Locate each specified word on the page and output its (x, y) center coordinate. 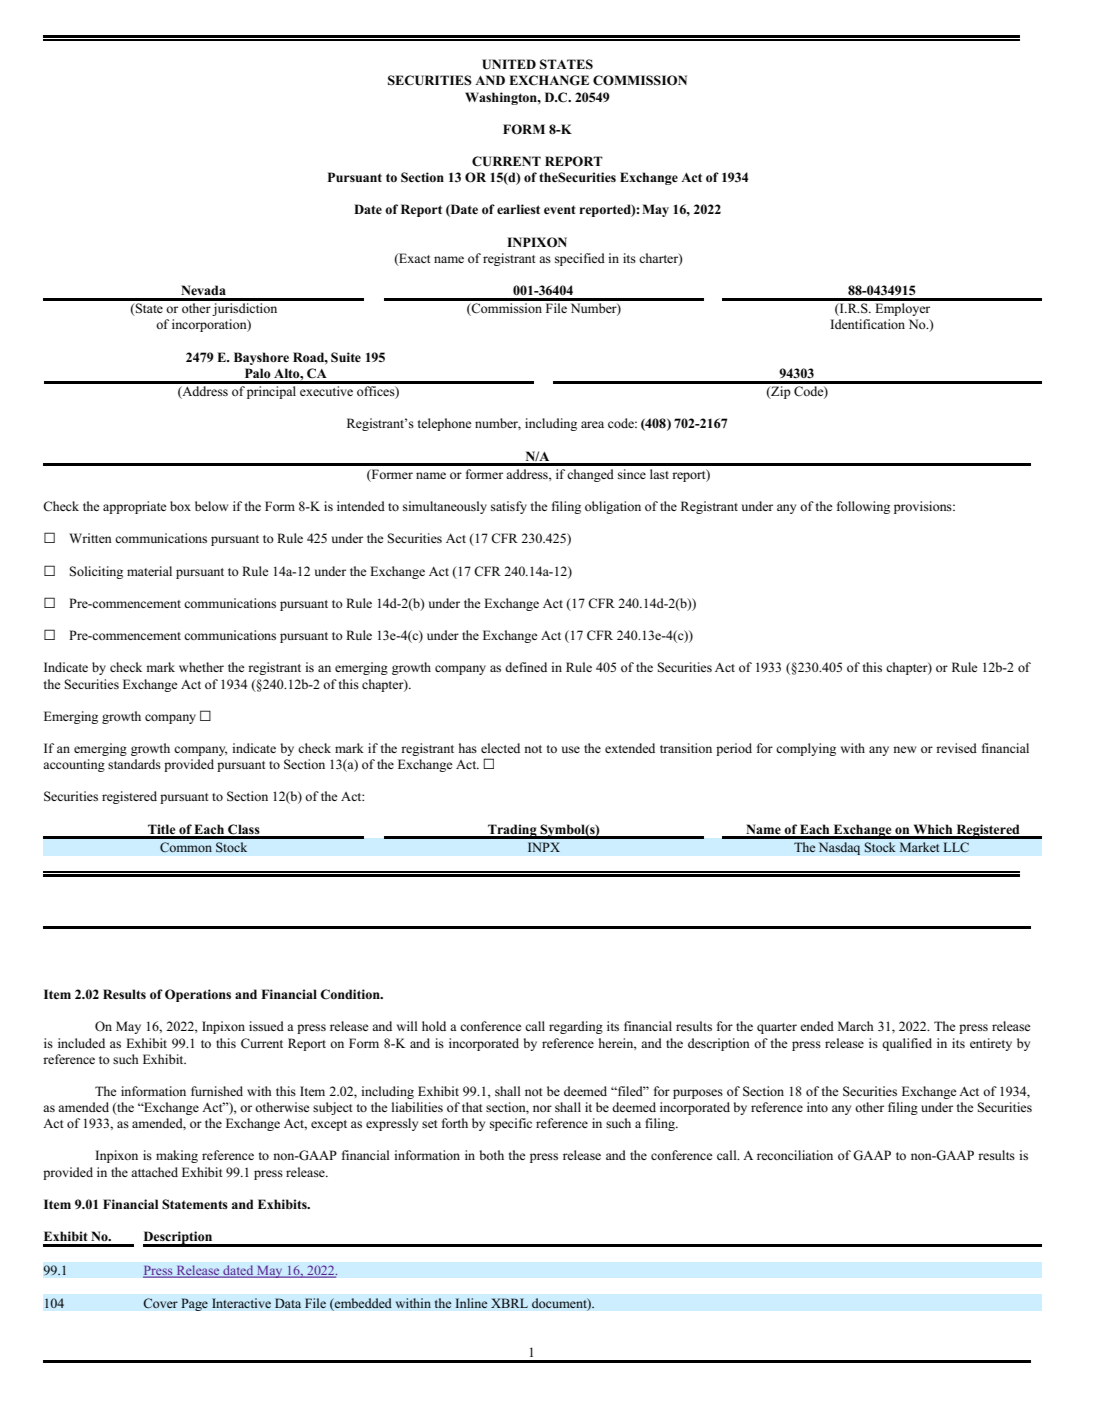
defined (526, 667)
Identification (867, 324)
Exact (414, 259)
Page (194, 1304)
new (904, 749)
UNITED (509, 64)
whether (201, 667)
